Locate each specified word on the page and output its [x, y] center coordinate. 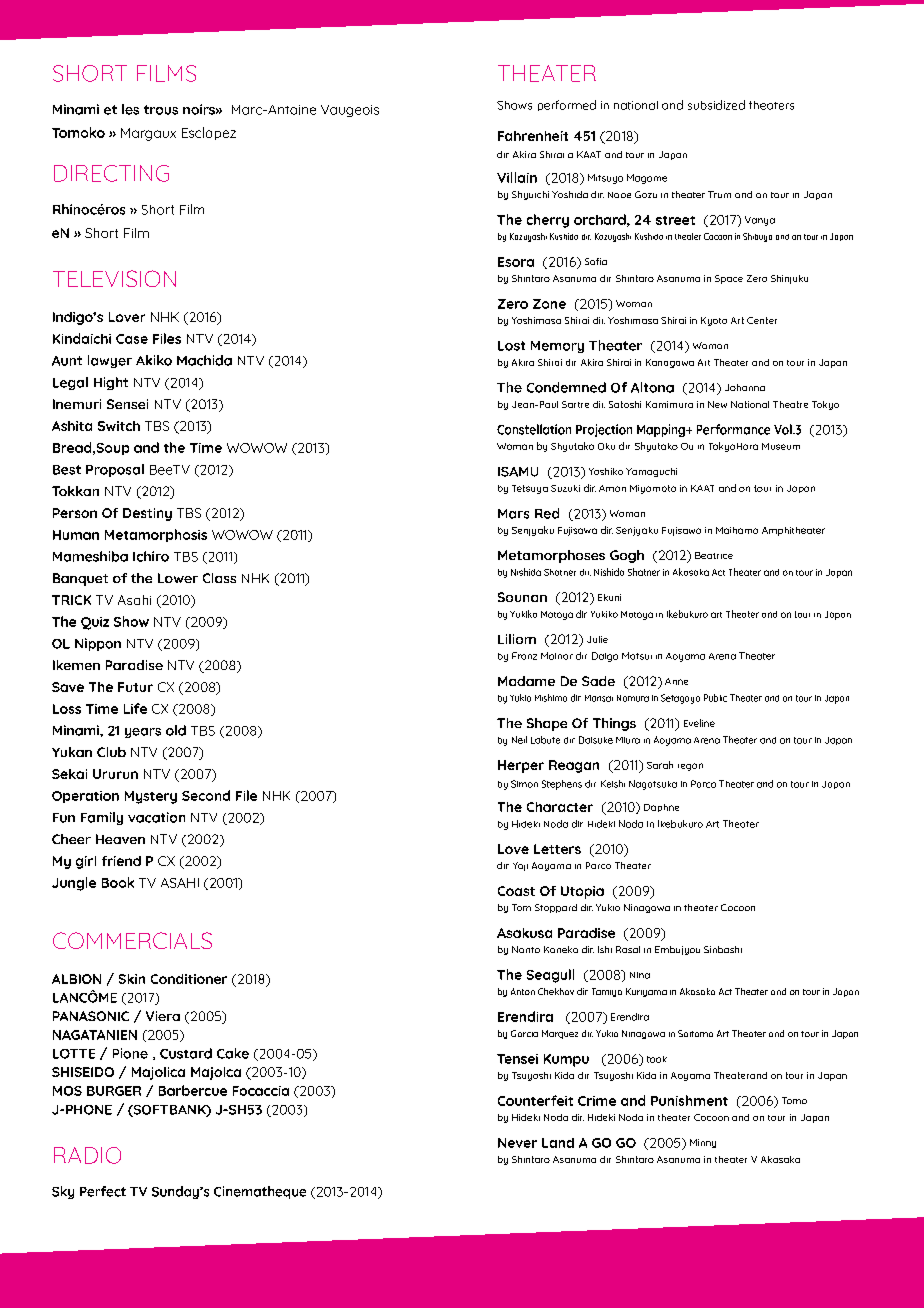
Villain [517, 177]
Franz [524, 656]
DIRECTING [111, 173]
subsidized [716, 105]
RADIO [87, 1155]
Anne [676, 681]
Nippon [98, 644]
